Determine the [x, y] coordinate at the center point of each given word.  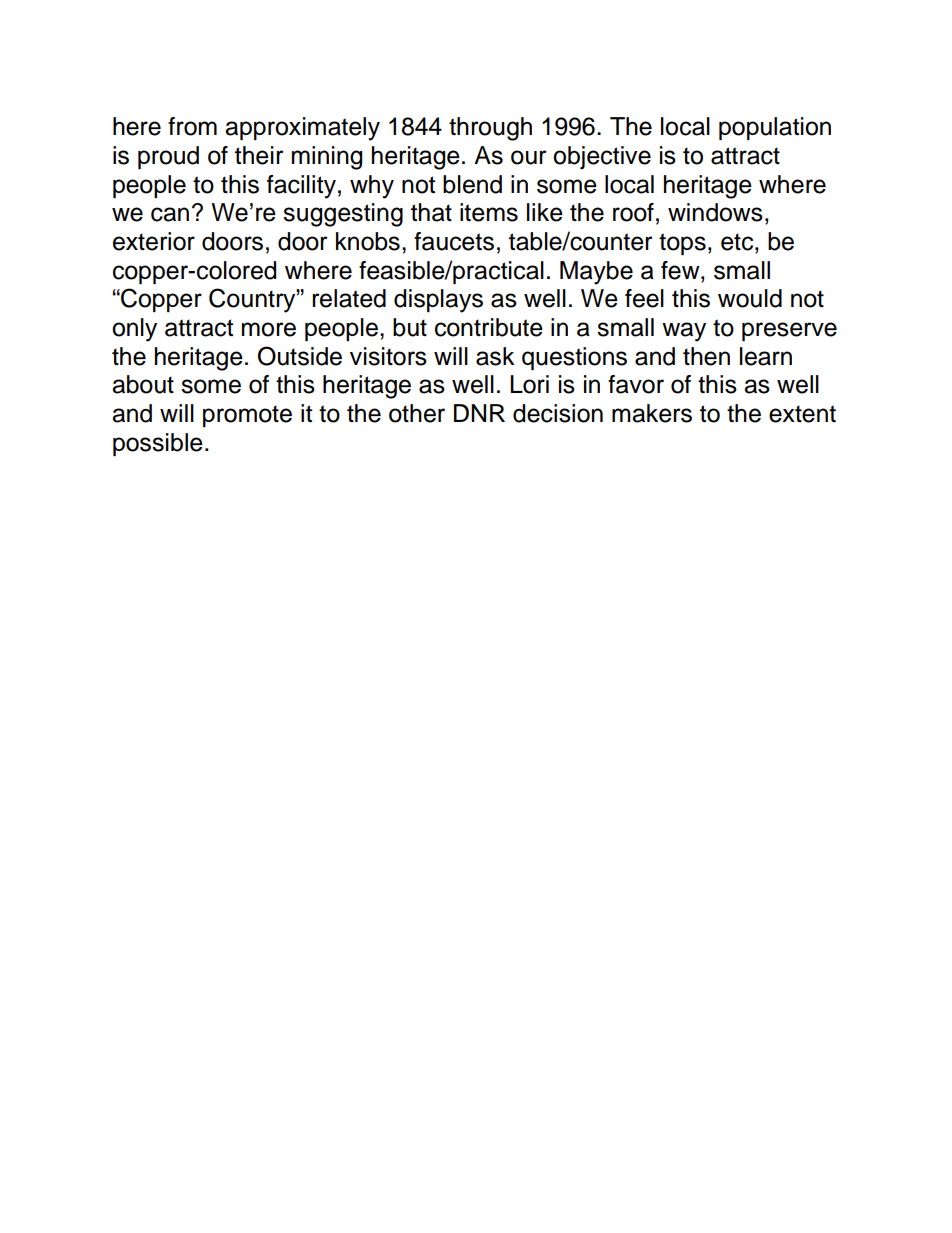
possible [158, 444]
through [490, 129]
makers [652, 413]
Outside [300, 356]
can [170, 214]
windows [715, 212]
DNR [479, 413]
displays [438, 301]
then [706, 356]
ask [495, 356]
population [775, 128]
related [349, 298]
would [750, 298]
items [489, 212]
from [192, 126]
